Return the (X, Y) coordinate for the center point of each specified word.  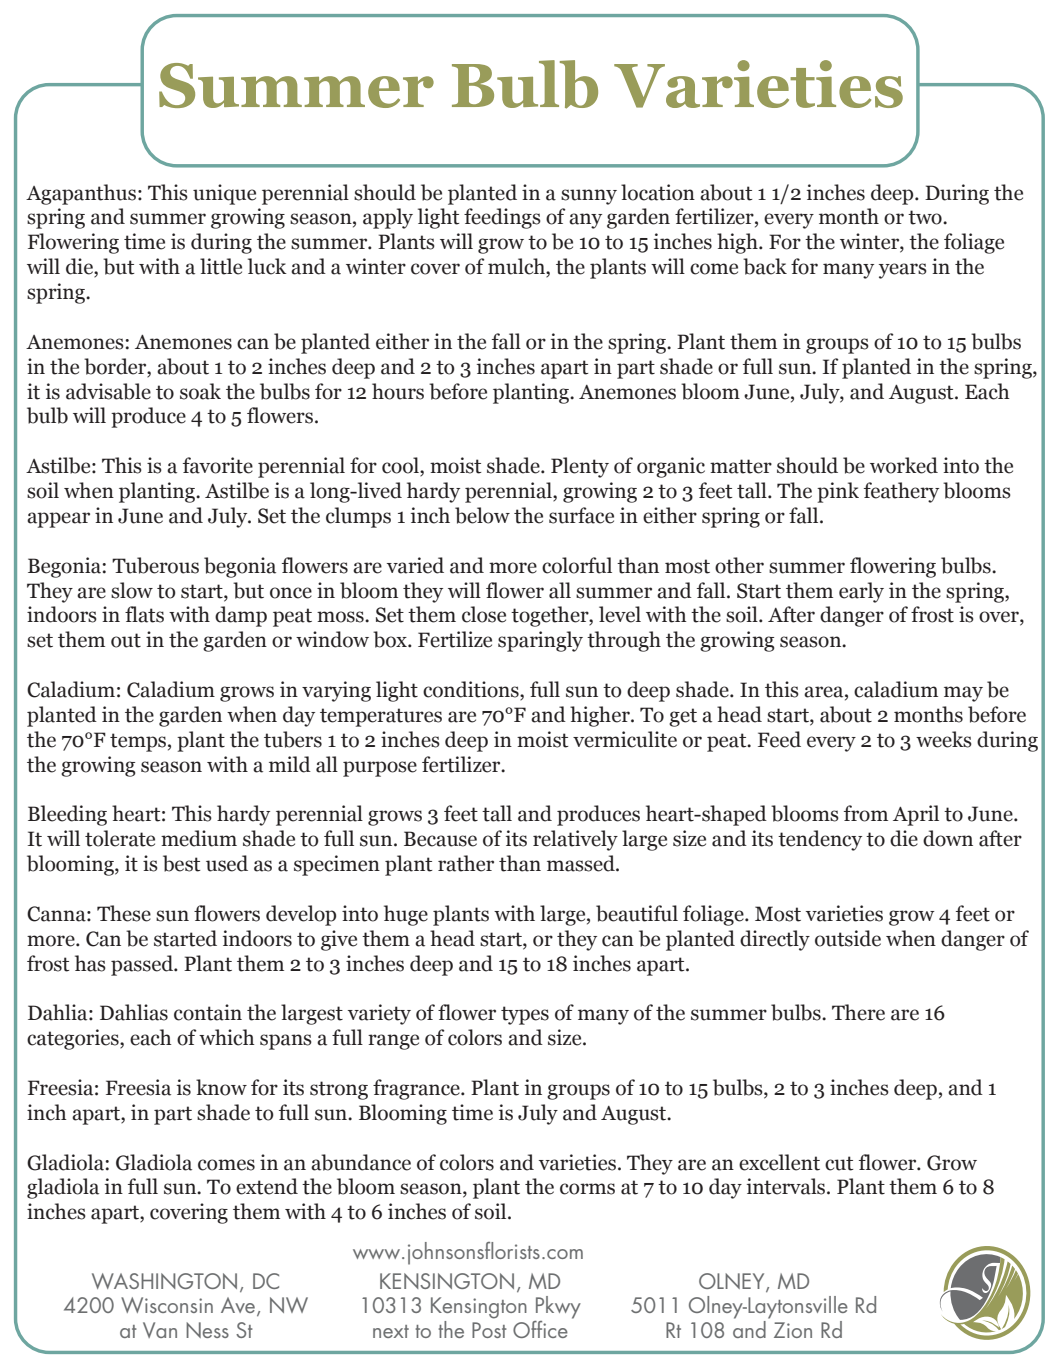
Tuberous (155, 565)
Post (489, 1330)
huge (406, 915)
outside (848, 938)
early (861, 592)
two (926, 217)
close (484, 614)
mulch (517, 267)
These (124, 913)
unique (224, 194)
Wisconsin (167, 1305)
